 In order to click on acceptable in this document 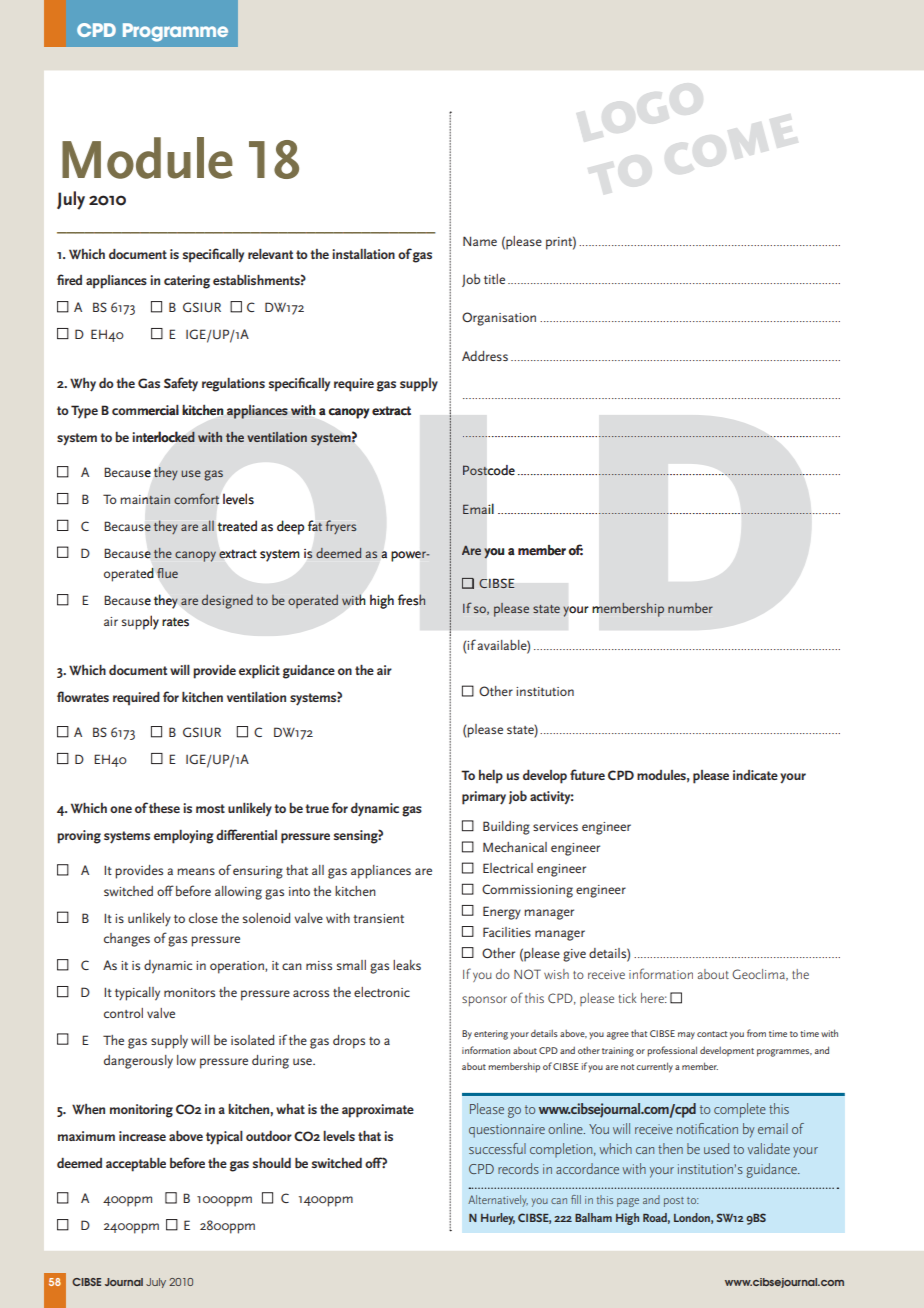, I will do `click(136, 1165)`.
